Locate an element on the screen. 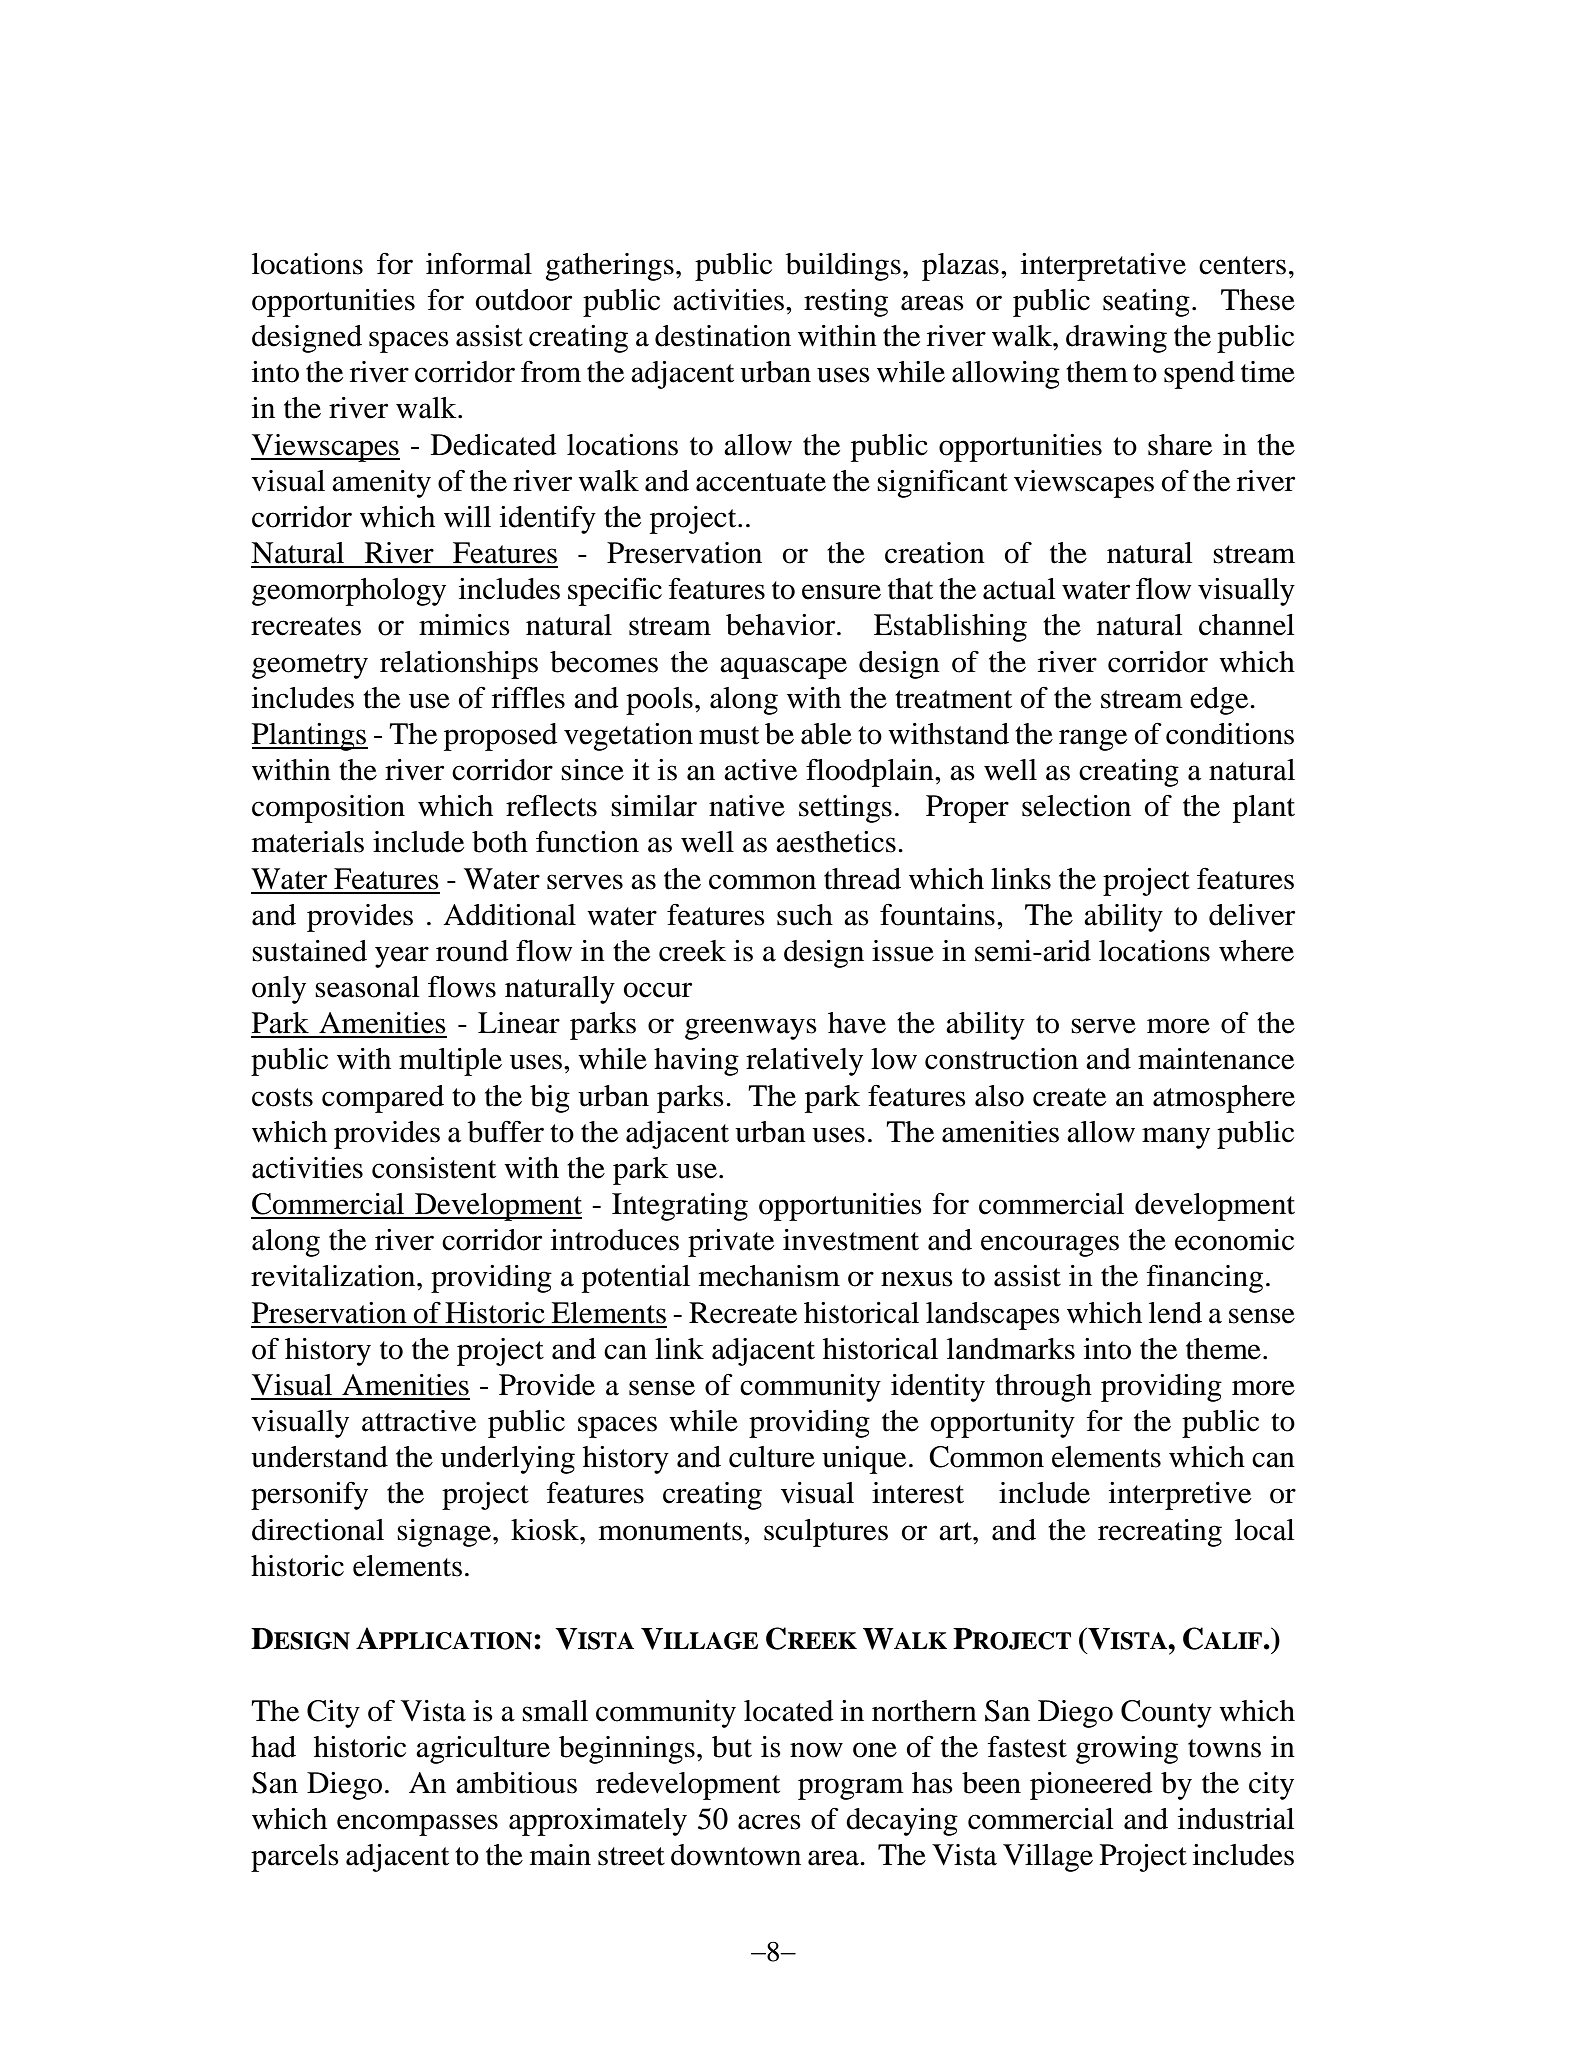 The image size is (1584, 2049). seating is located at coordinates (1146, 303).
